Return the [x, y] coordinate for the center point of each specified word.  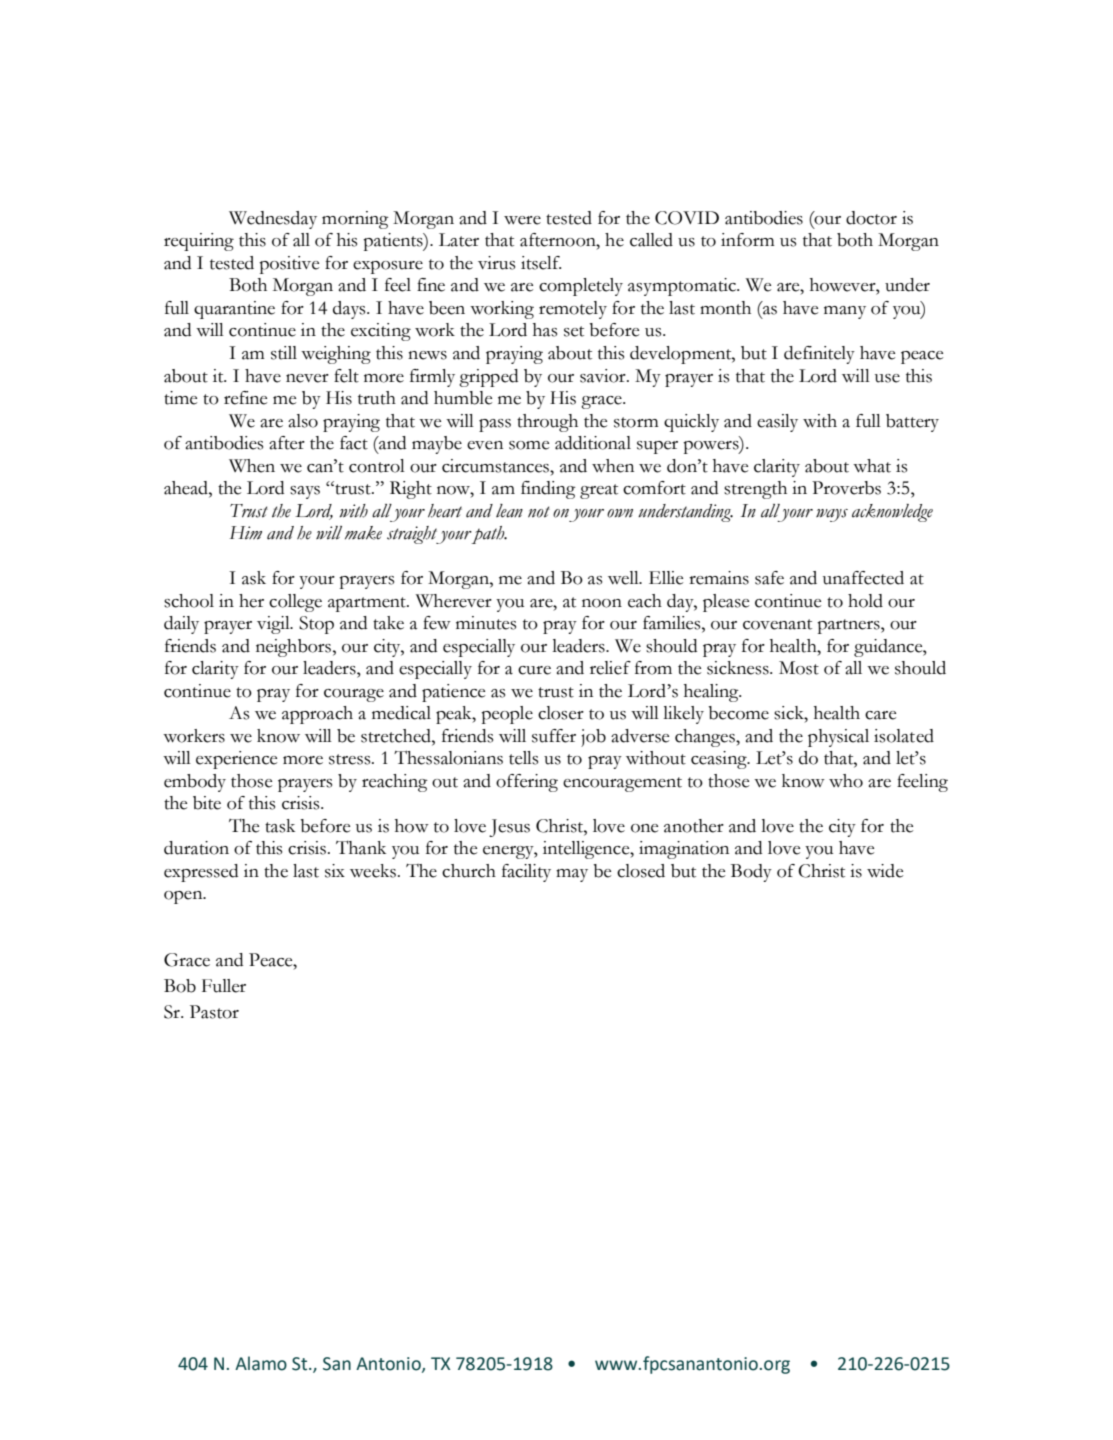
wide [885, 871]
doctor [871, 218]
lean [509, 511]
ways [832, 515]
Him [245, 533]
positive [289, 265]
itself [541, 263]
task [280, 826]
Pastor [214, 1012]
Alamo [261, 1363]
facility [526, 873]
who [846, 781]
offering [527, 783]
